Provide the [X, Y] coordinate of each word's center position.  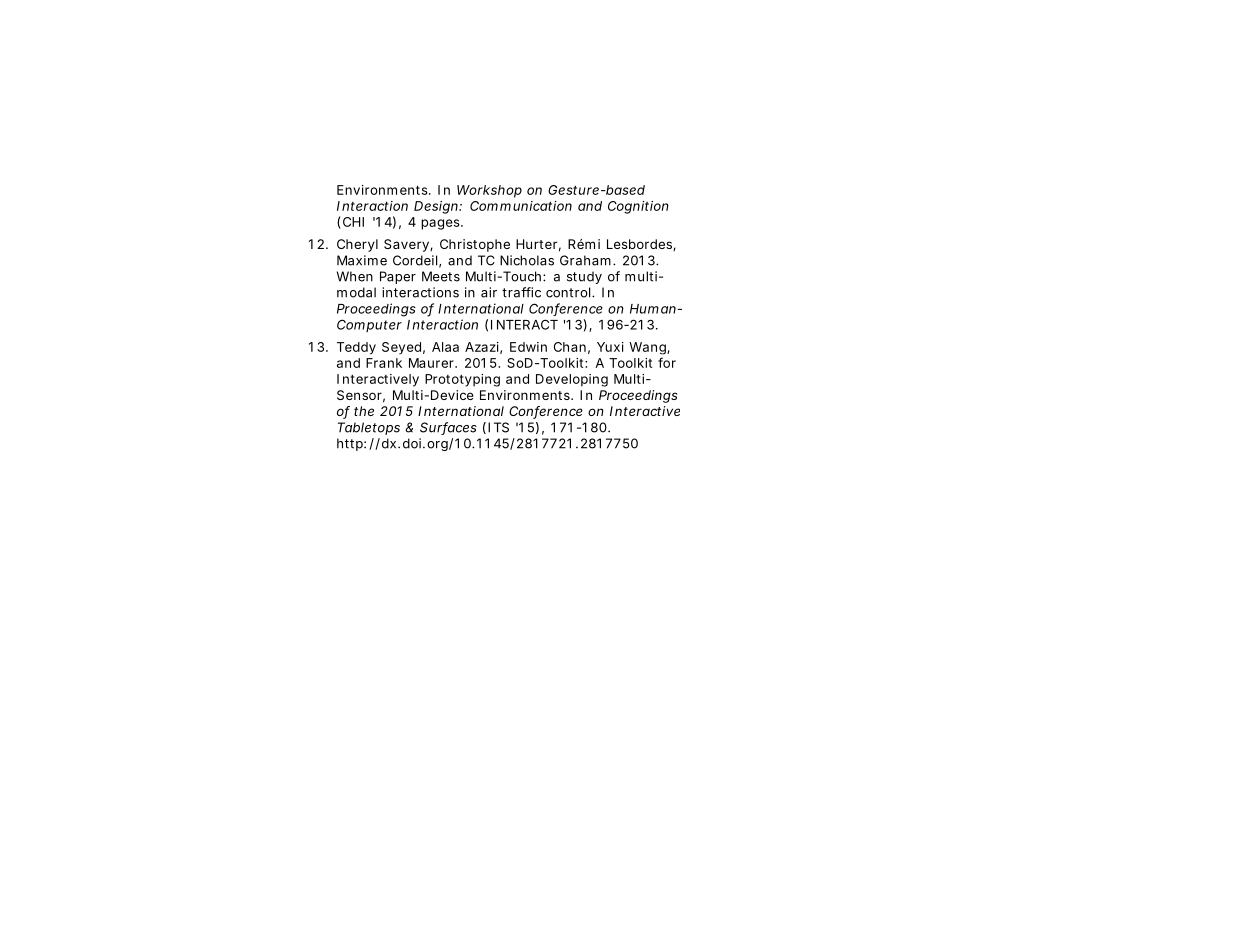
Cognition [638, 207]
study [584, 277]
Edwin [528, 347]
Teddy [356, 348]
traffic [521, 292]
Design [437, 207]
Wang [648, 348]
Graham [585, 260]
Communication [521, 206]
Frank [384, 363]
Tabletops [369, 428]
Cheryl [357, 245]
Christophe [475, 245]
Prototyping [462, 380]
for [667, 362]
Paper [398, 277]
